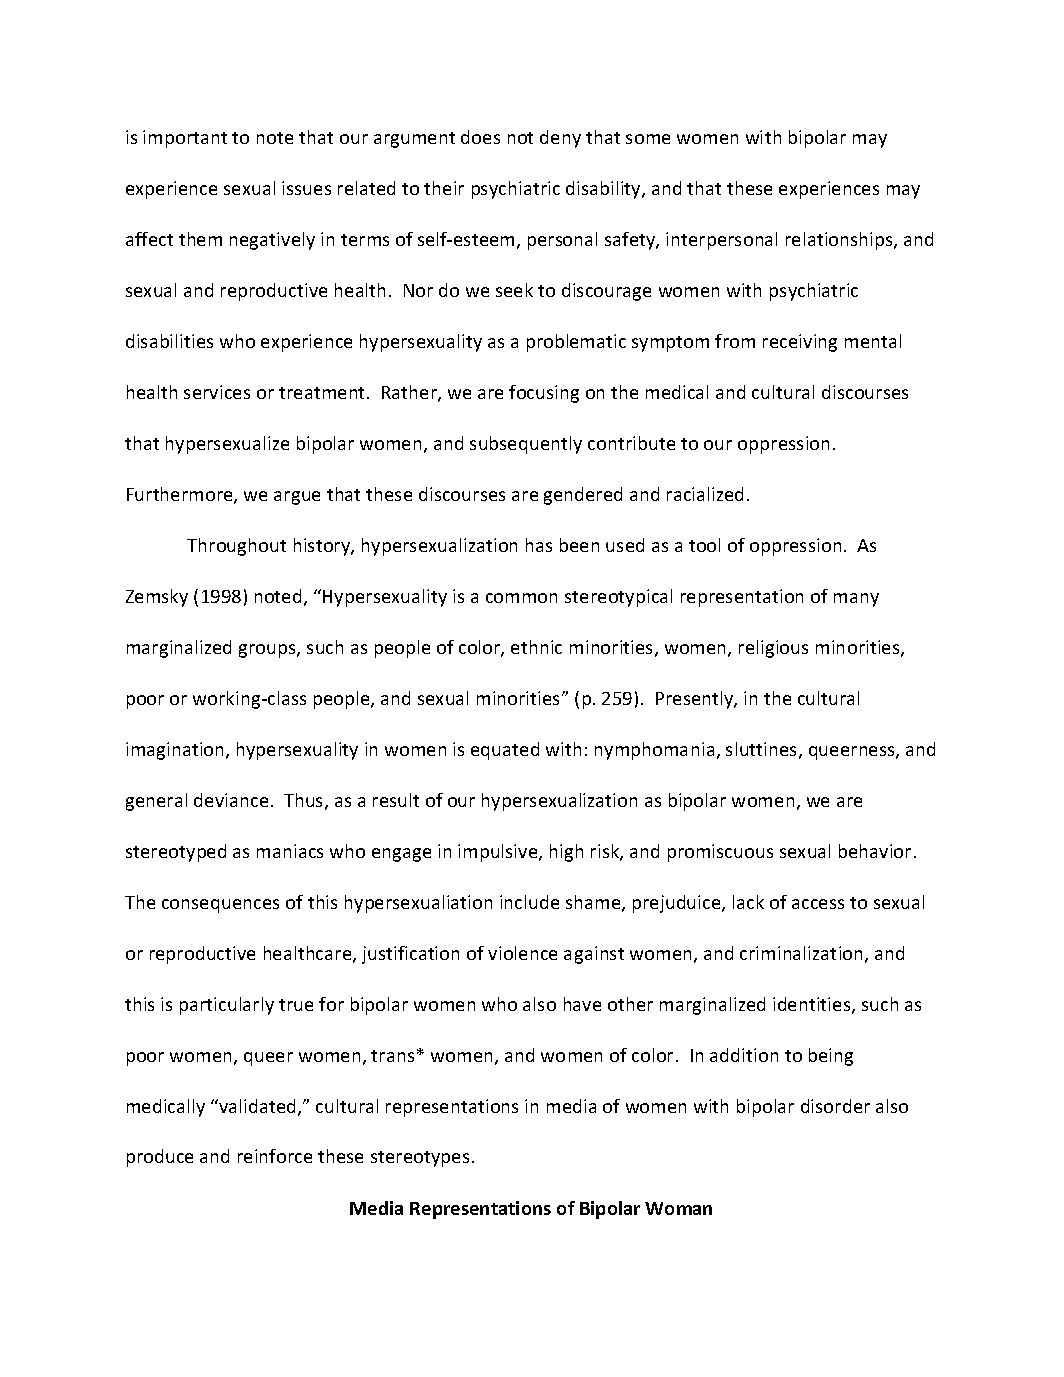  What do you see at coordinates (275, 1156) in the image?
I see `reinforce` at bounding box center [275, 1156].
